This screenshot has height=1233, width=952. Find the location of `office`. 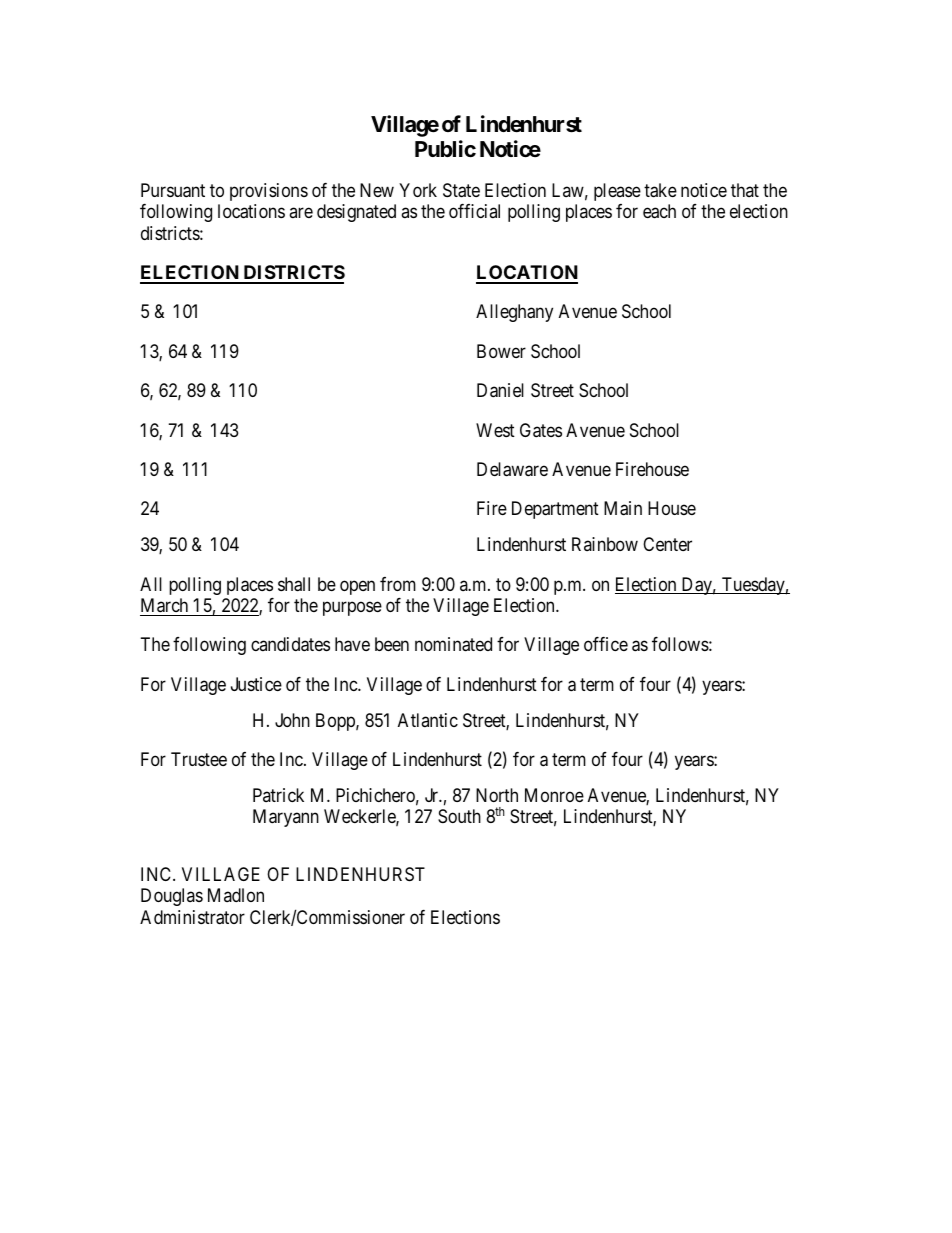

office is located at coordinates (606, 644).
